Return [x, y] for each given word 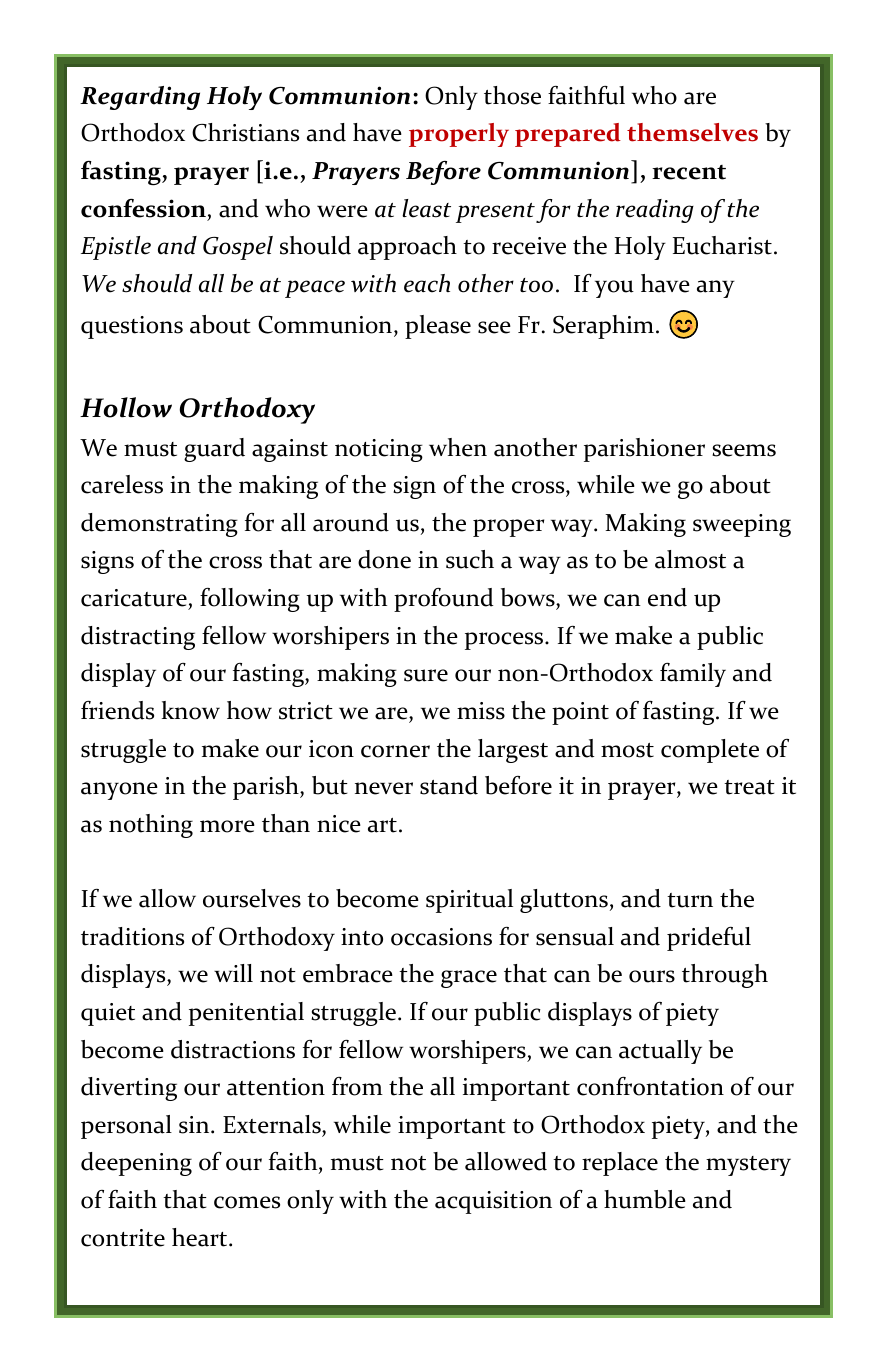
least [426, 208]
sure [426, 675]
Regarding [140, 98]
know [191, 710]
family [693, 675]
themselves [692, 132]
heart [201, 1237]
